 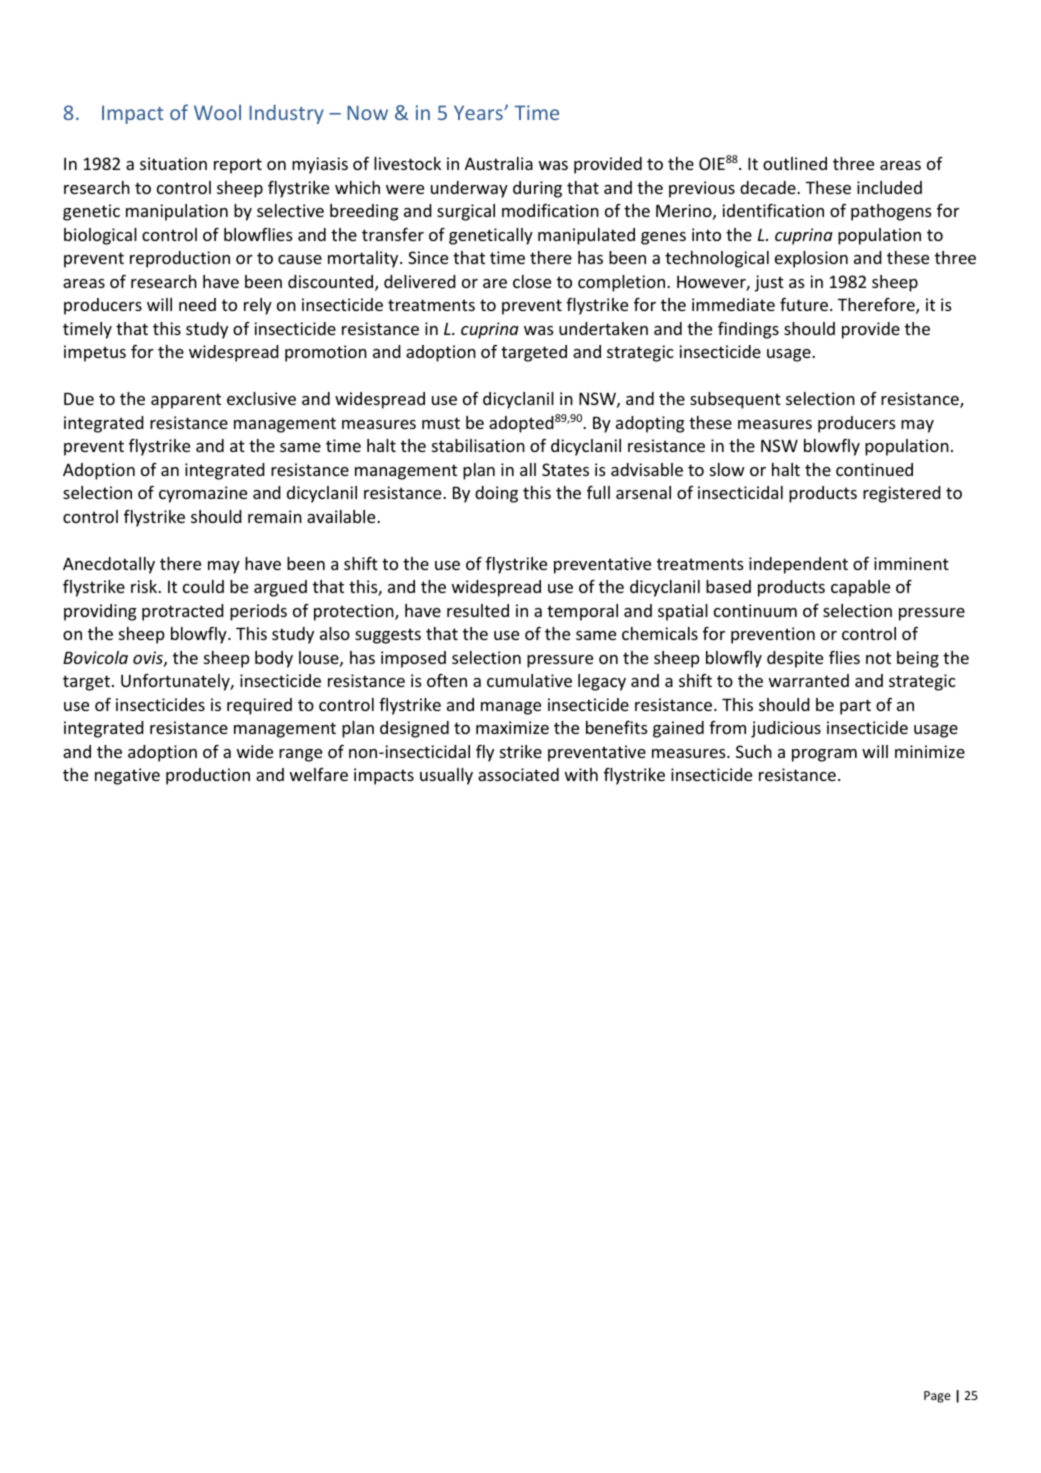 I want to click on associated, so click(x=518, y=774).
